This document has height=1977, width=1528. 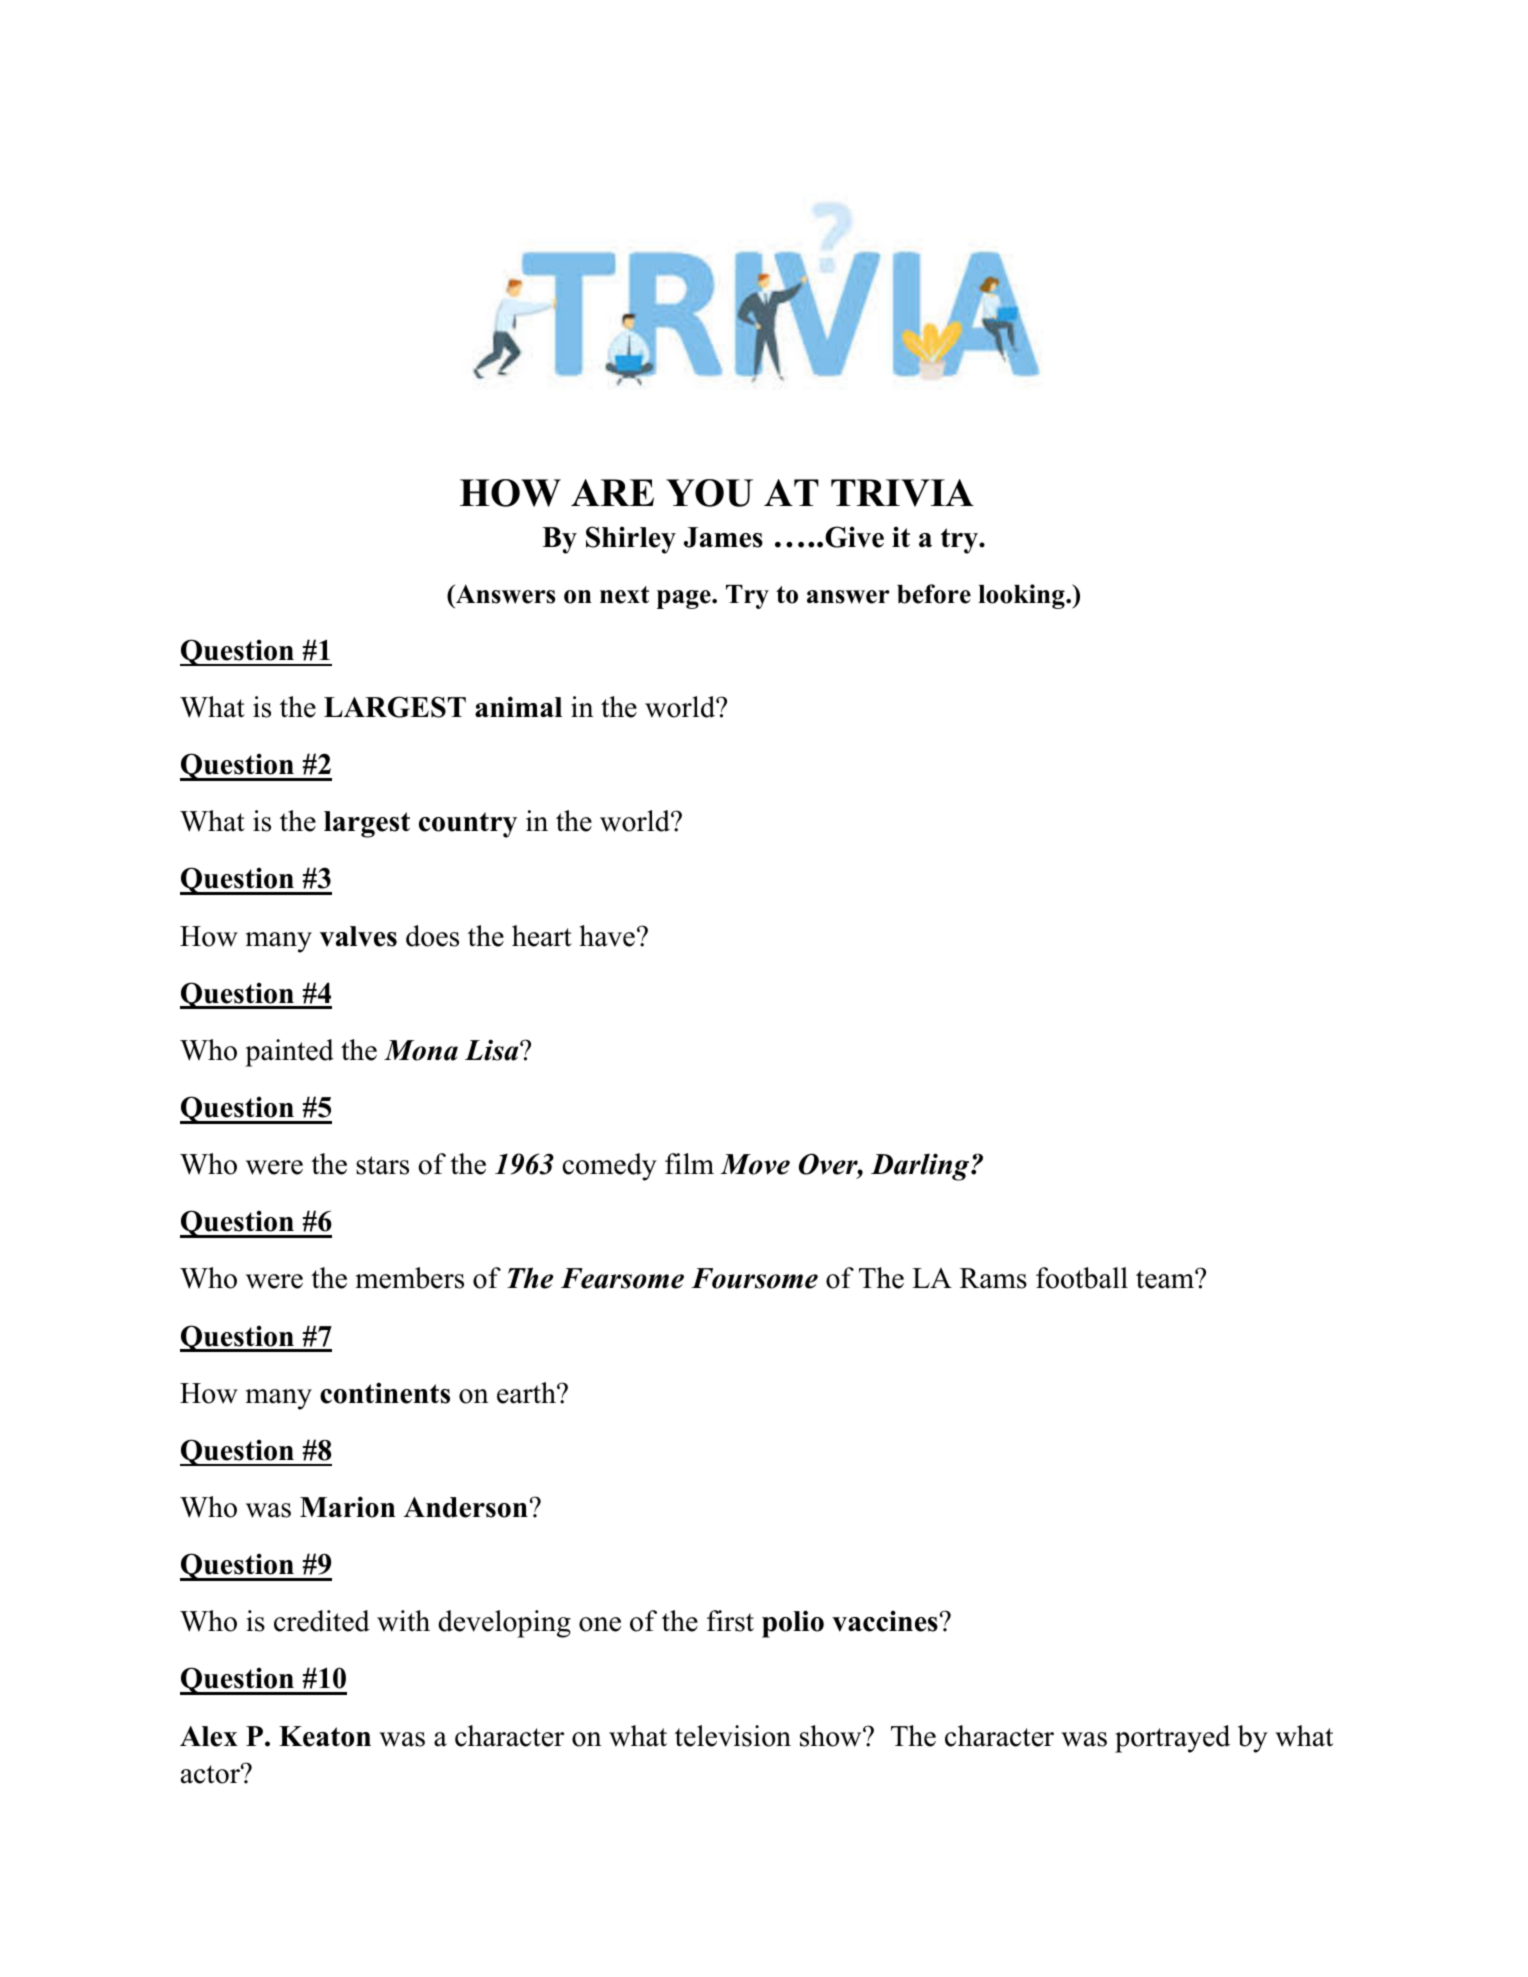 I want to click on film, so click(x=689, y=1163).
